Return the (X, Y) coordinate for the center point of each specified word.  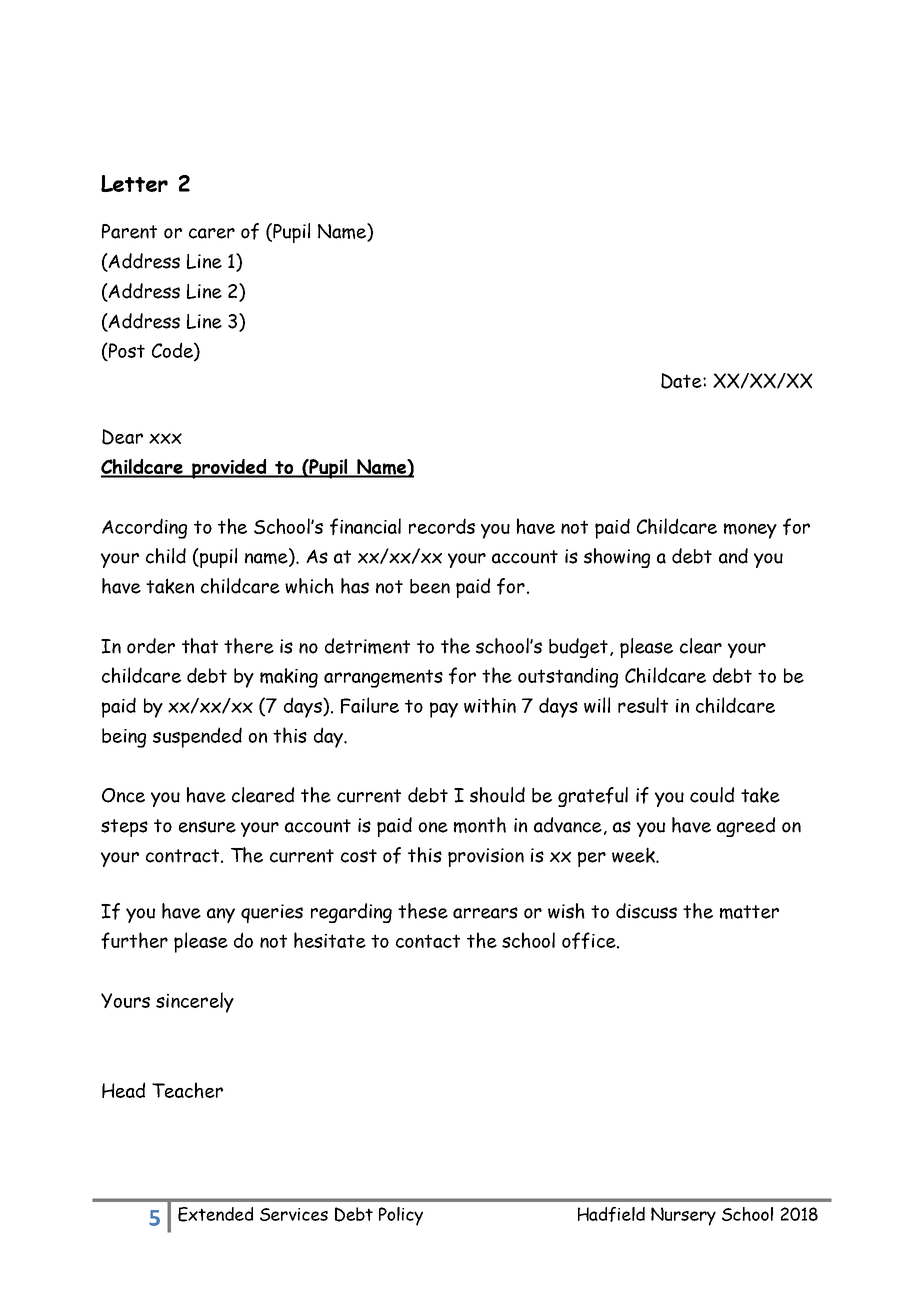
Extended (215, 1214)
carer (212, 233)
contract (182, 856)
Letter (134, 183)
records (442, 526)
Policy (401, 1216)
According (144, 528)
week (634, 855)
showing (617, 558)
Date (682, 381)
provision (486, 857)
